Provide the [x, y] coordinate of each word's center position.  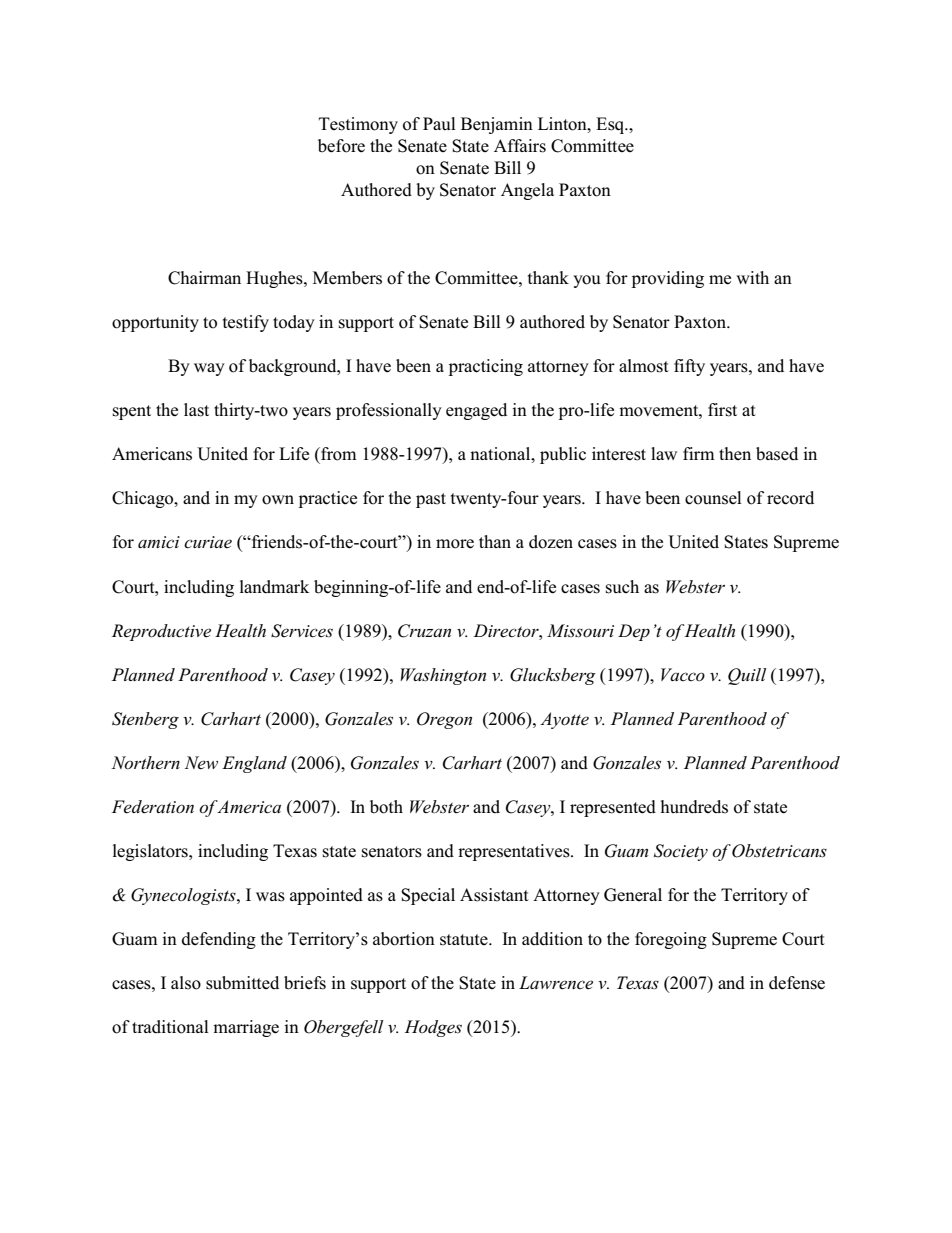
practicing [486, 367]
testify [246, 323]
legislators [151, 852]
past [431, 500]
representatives [515, 852]
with [752, 277]
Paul [439, 124]
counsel [713, 498]
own [278, 500]
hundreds [694, 807]
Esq [611, 125]
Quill [747, 676]
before [341, 146]
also [186, 983]
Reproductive [161, 632]
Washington [443, 676]
